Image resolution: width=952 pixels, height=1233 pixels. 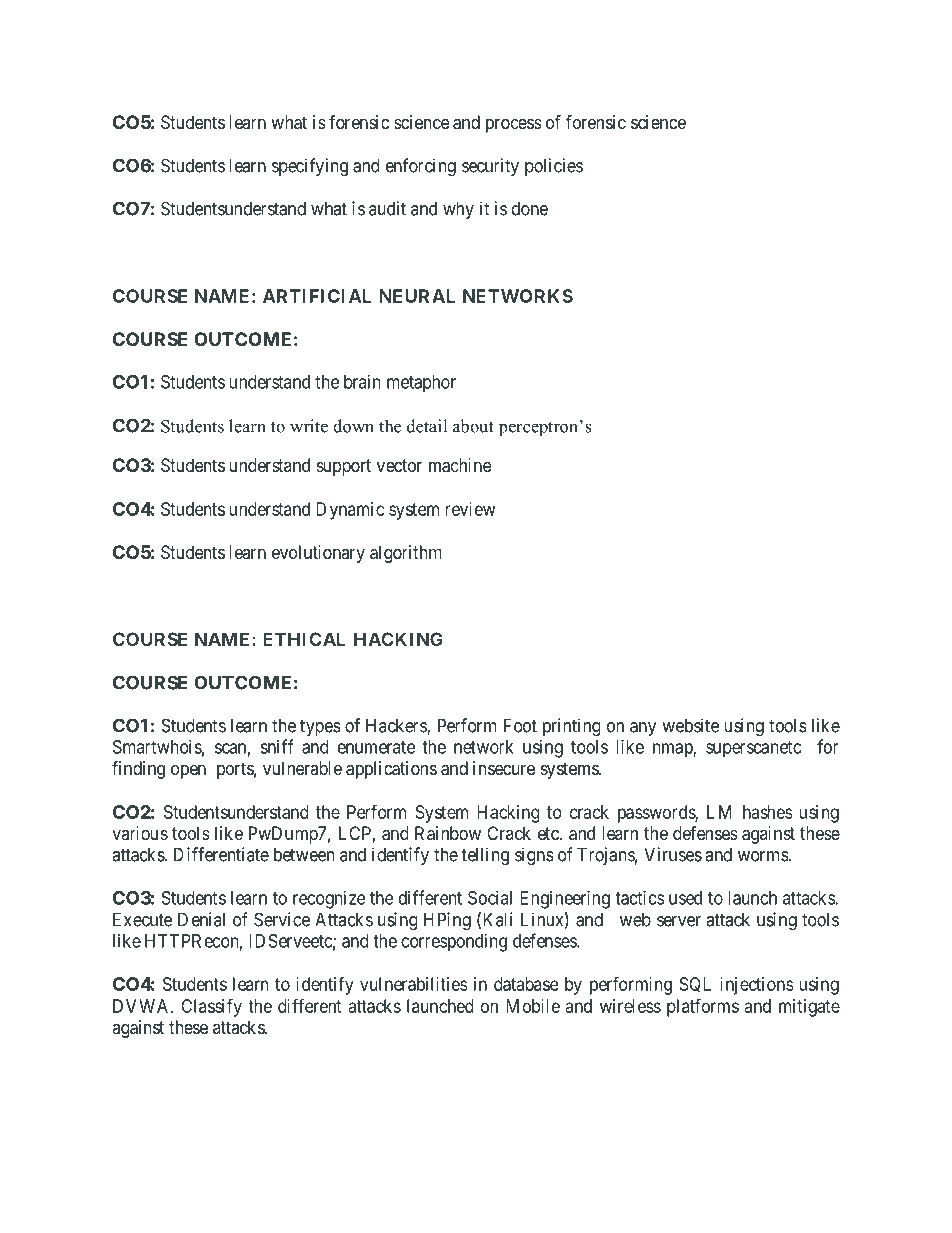 I want to click on specifying, so click(x=310, y=167).
